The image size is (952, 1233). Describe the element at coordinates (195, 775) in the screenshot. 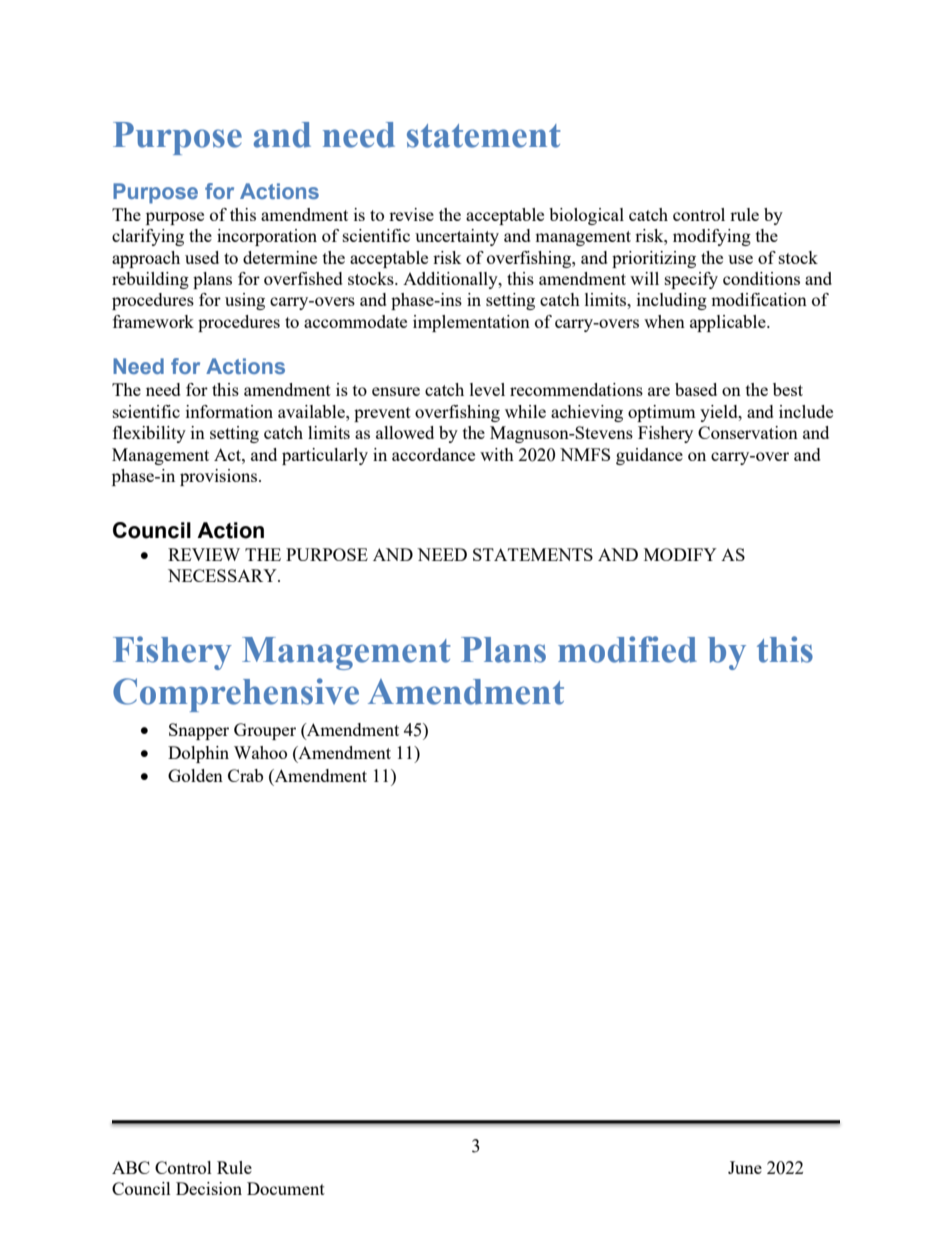

I see `Golden` at that location.
